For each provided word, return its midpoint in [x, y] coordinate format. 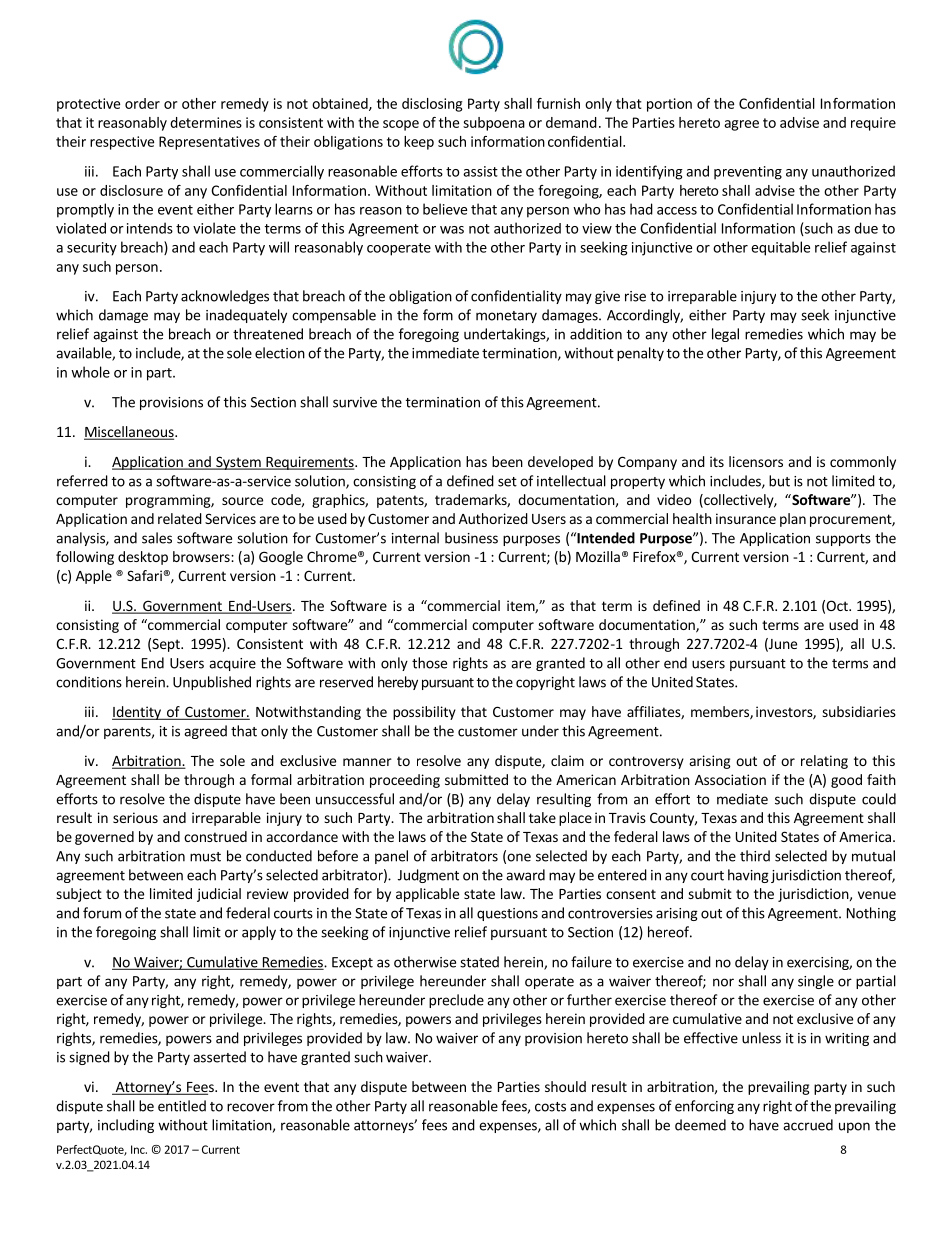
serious [135, 817]
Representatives [209, 143]
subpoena [494, 124]
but [779, 481]
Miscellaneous [130, 433]
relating [824, 762]
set [507, 482]
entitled [182, 1106]
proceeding [405, 781]
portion [669, 105]
